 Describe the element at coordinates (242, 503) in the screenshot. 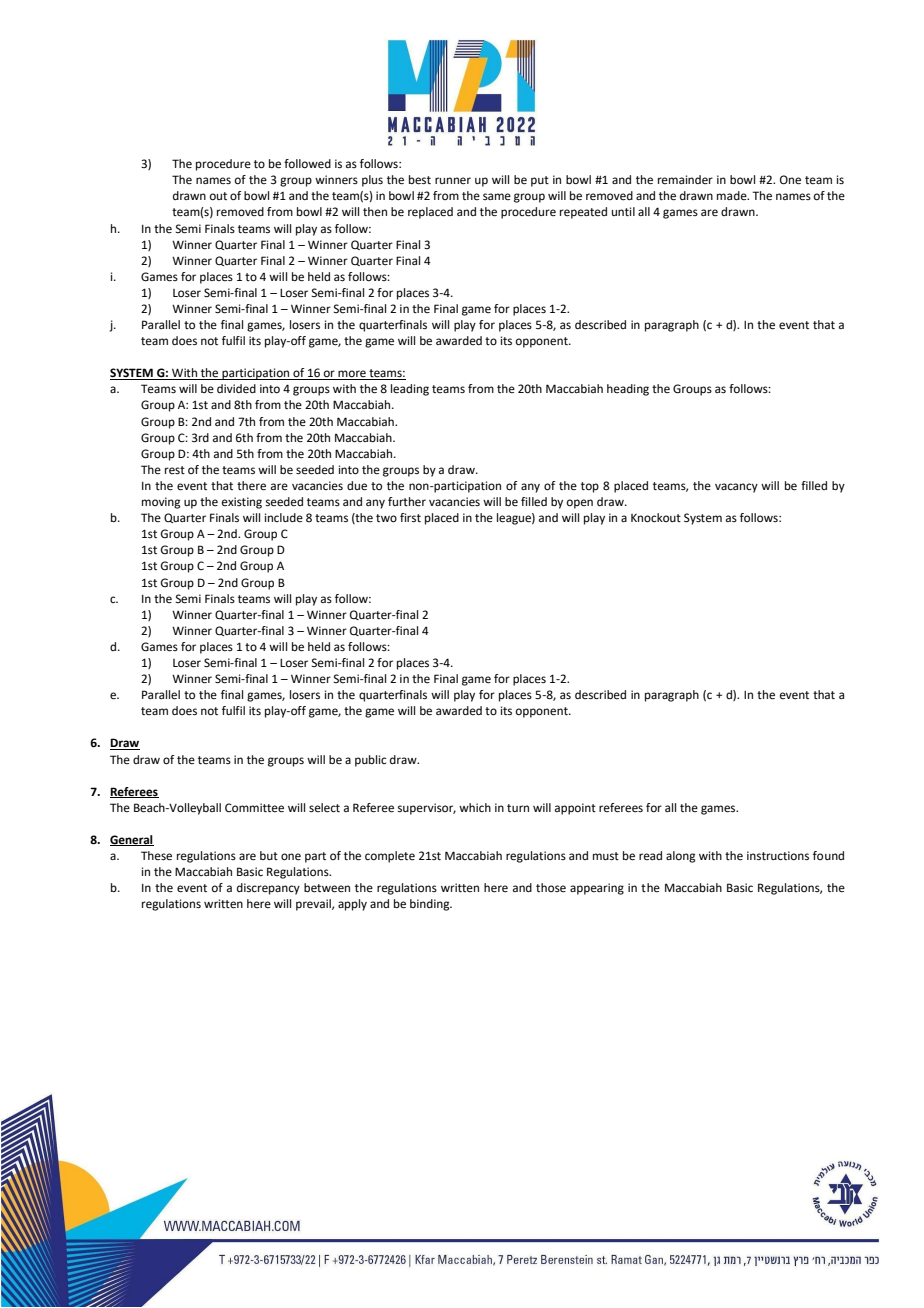

I see `existing` at that location.
